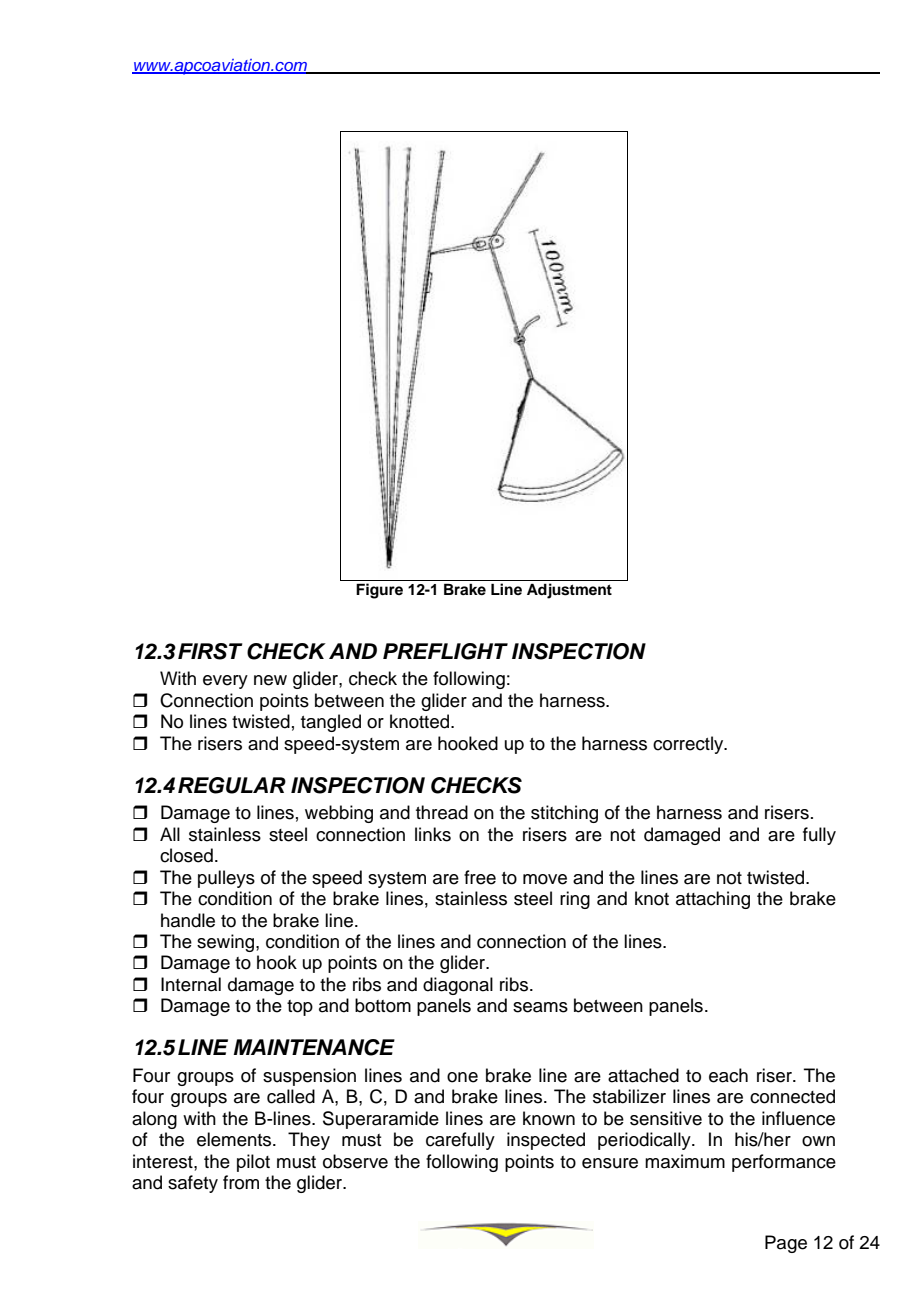 The height and width of the page is (1308, 924). What do you see at coordinates (564, 814) in the page?
I see `stitching` at bounding box center [564, 814].
